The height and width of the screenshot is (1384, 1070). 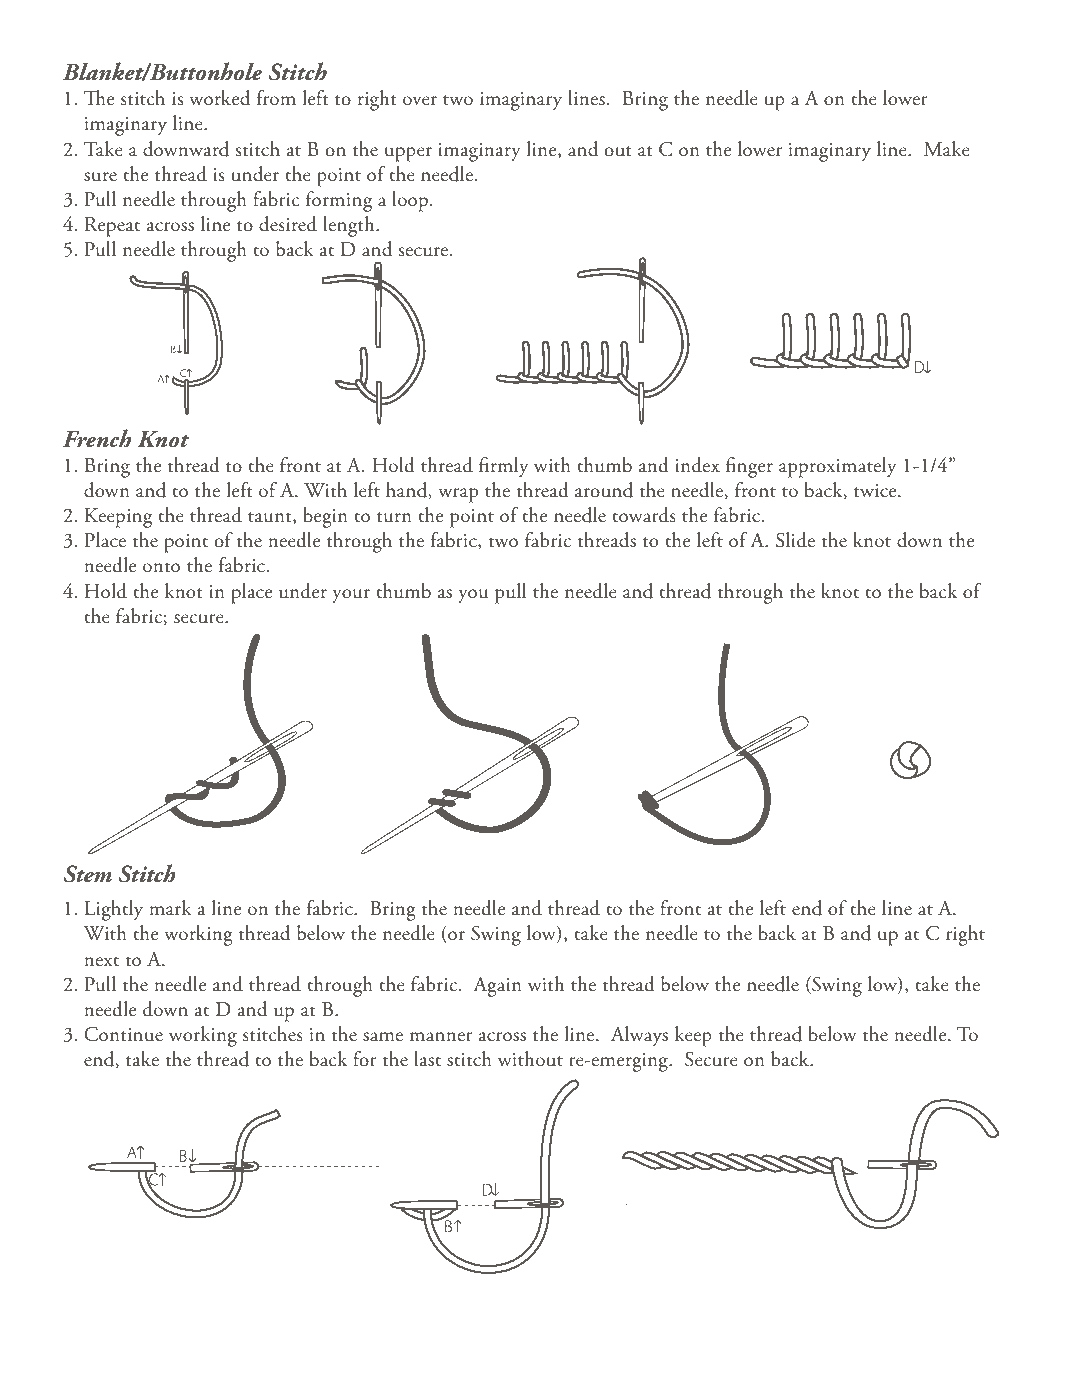 What do you see at coordinates (837, 467) in the screenshot?
I see `approximately` at bounding box center [837, 467].
